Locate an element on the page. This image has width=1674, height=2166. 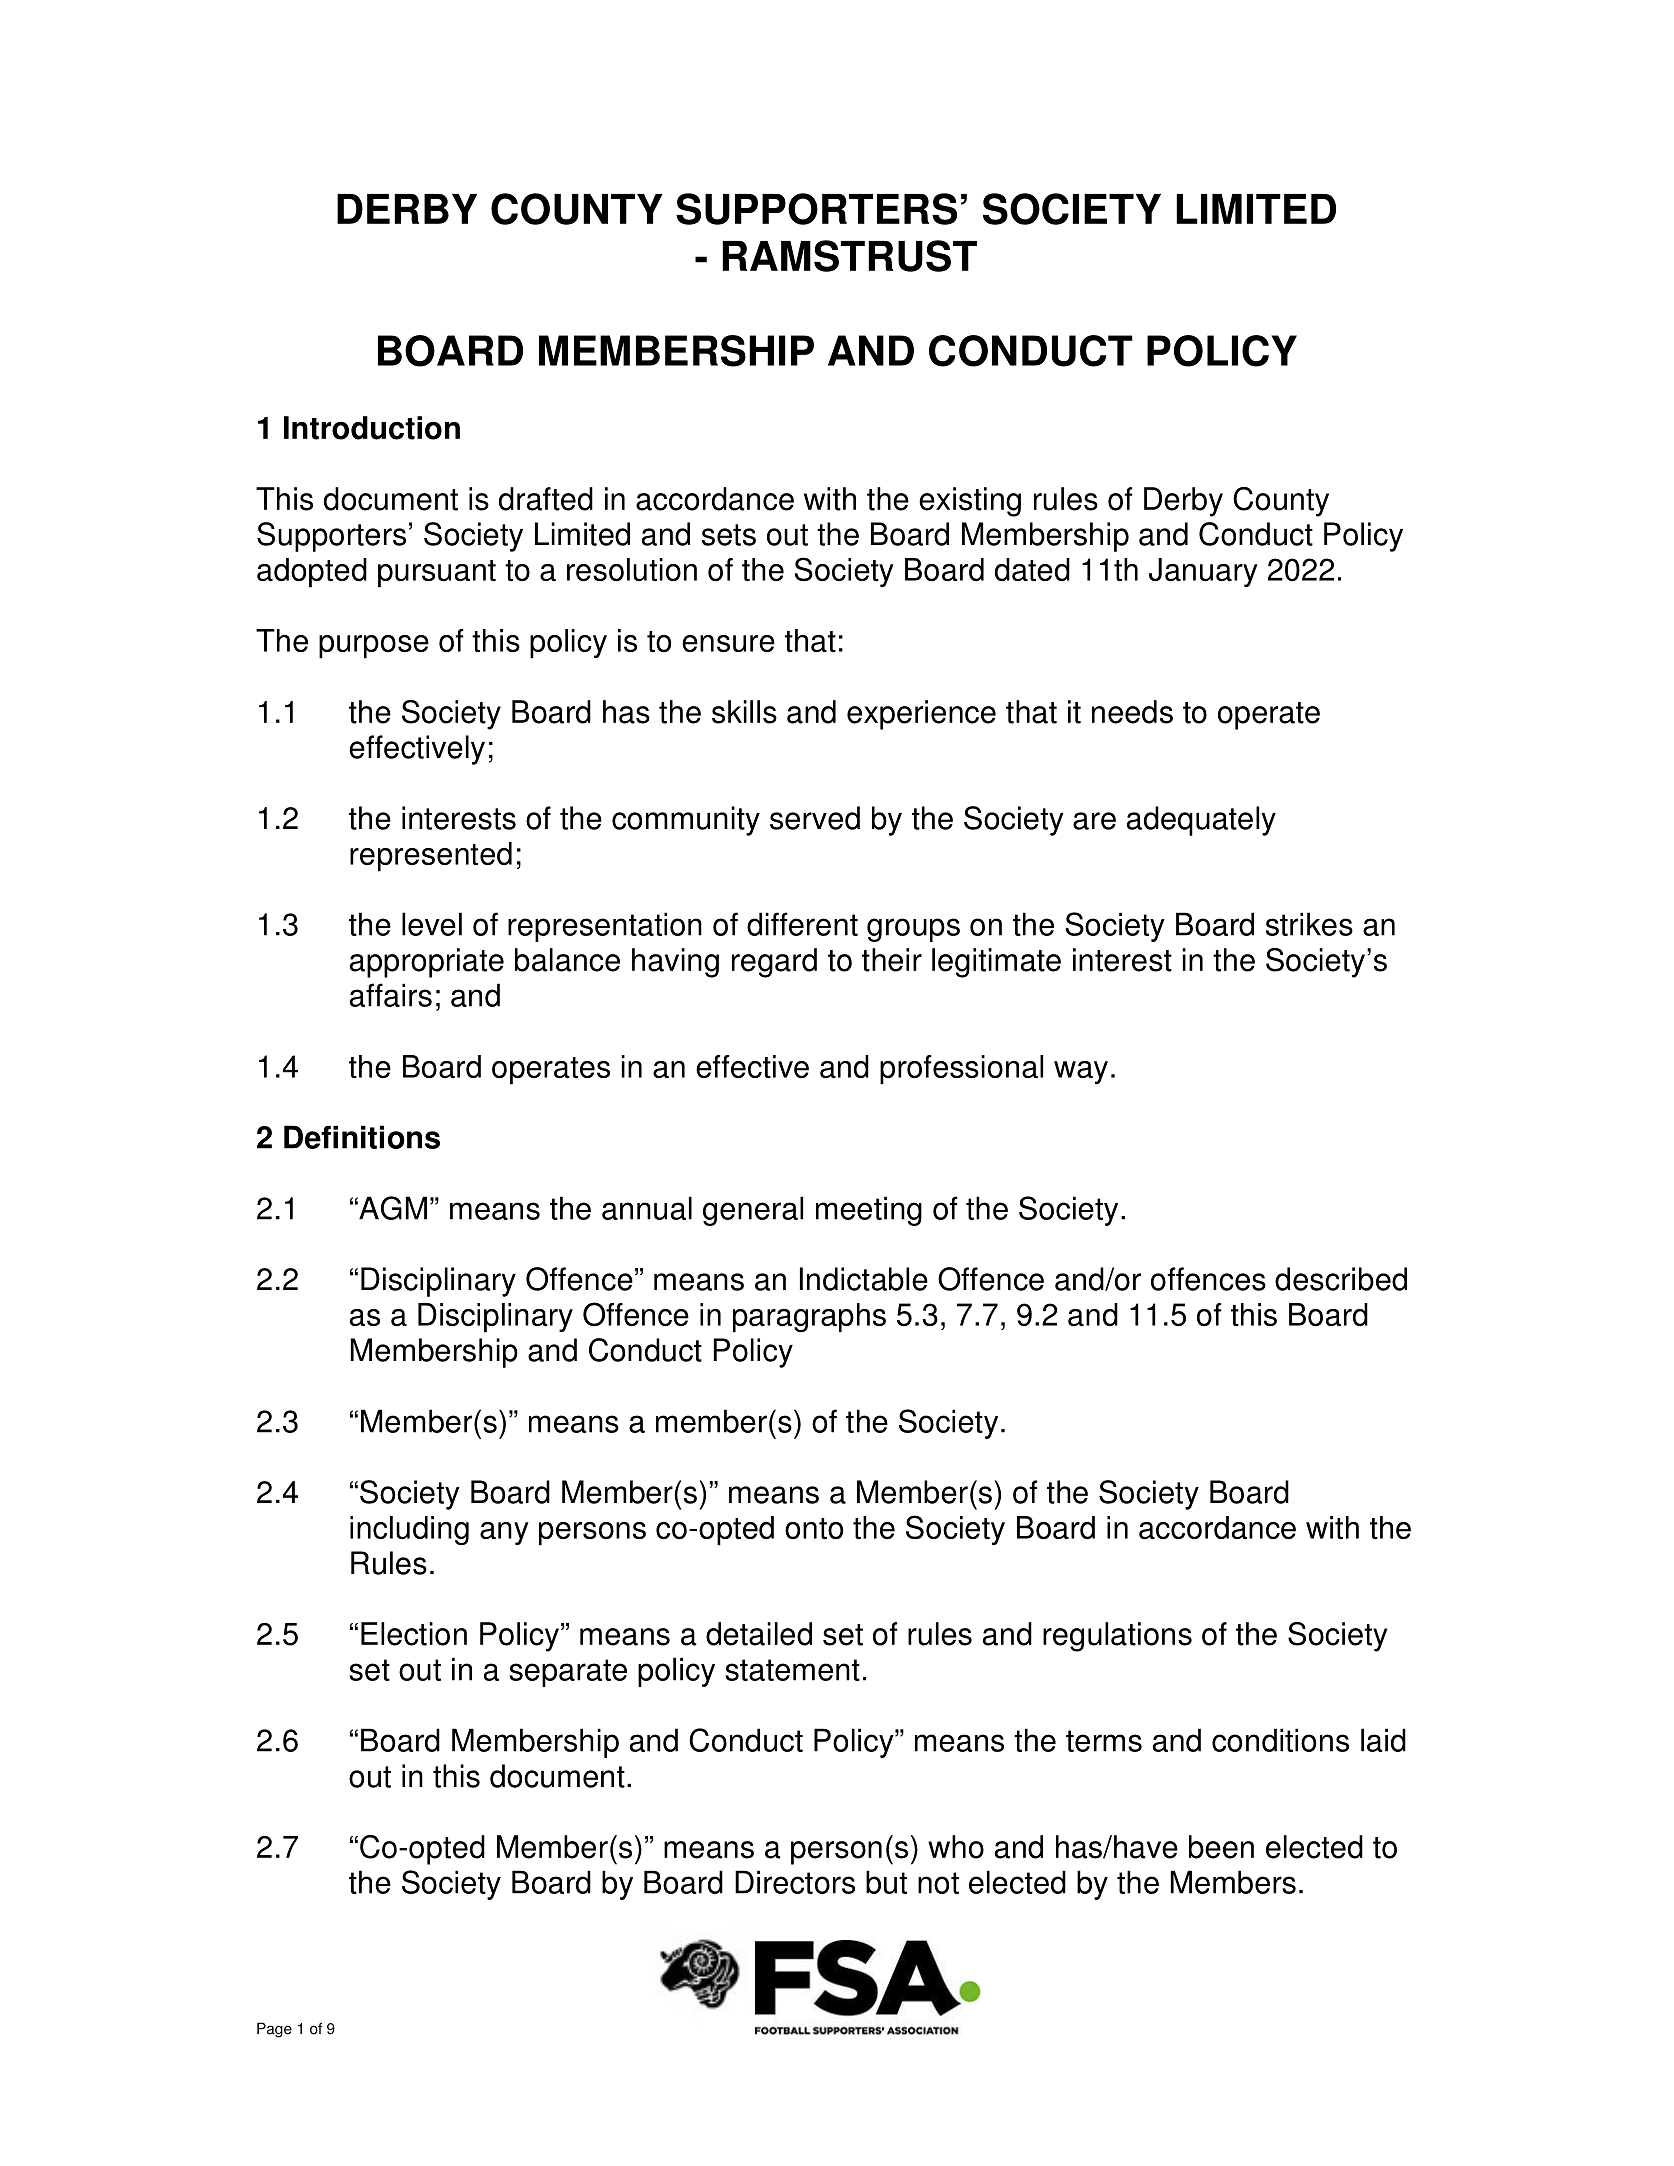
appropriate is located at coordinates (427, 963).
